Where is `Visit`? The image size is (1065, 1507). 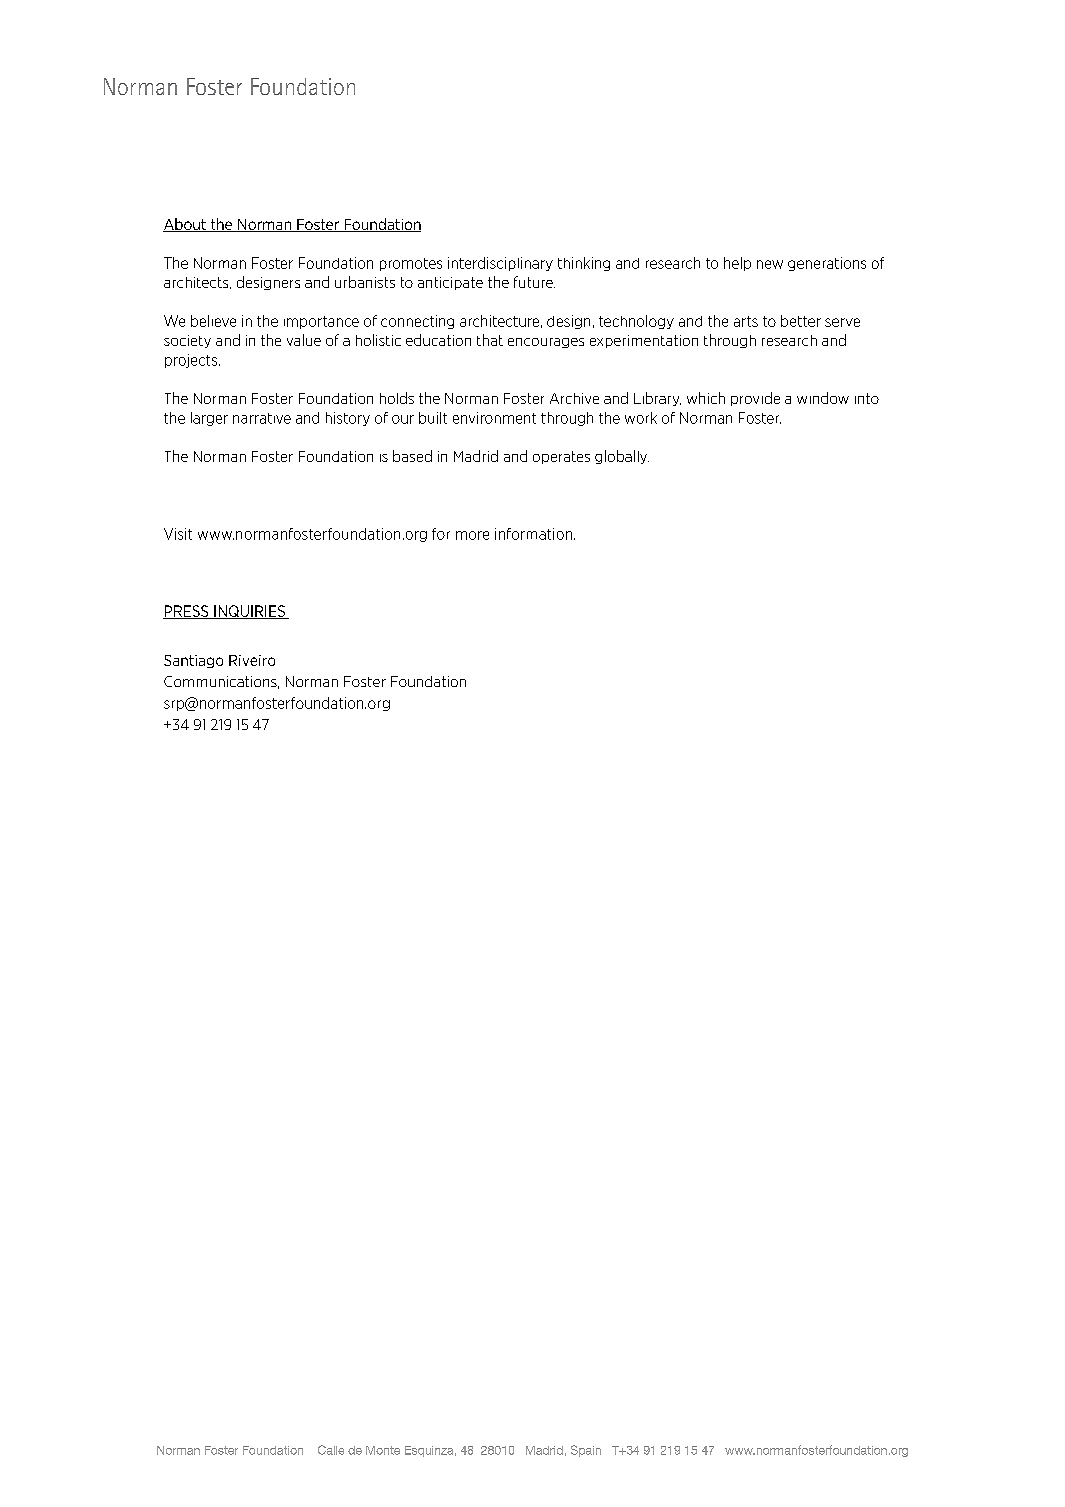 Visit is located at coordinates (178, 534).
